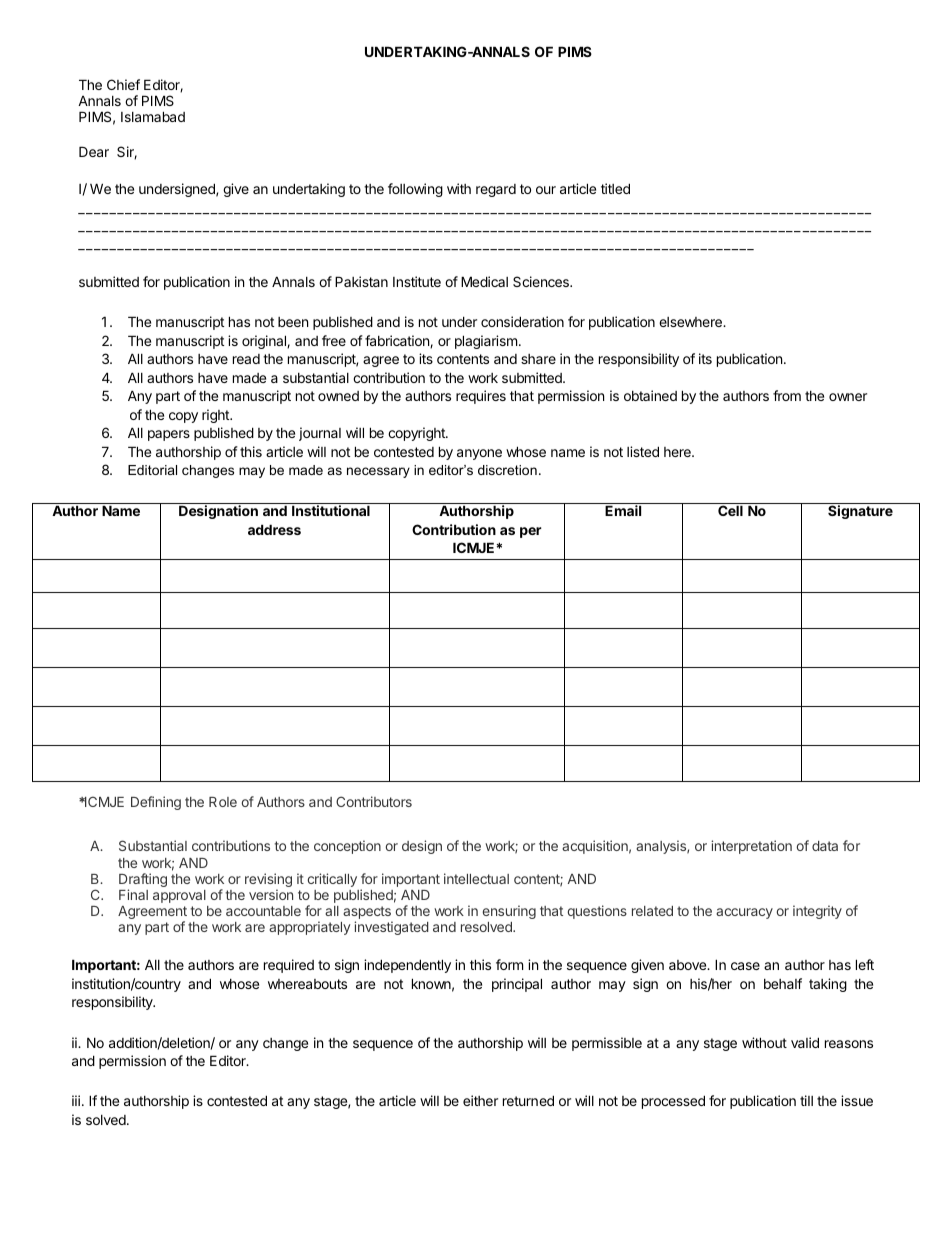 The width and height of the page is (952, 1233). I want to click on address, so click(274, 529).
